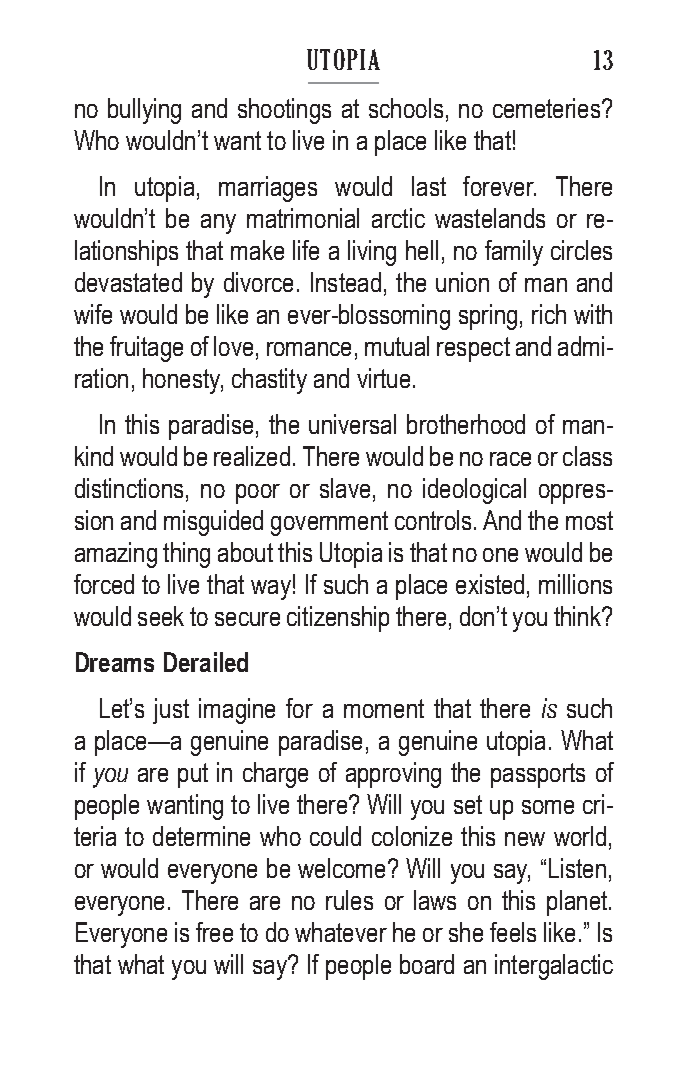  I want to click on shootings, so click(284, 111).
